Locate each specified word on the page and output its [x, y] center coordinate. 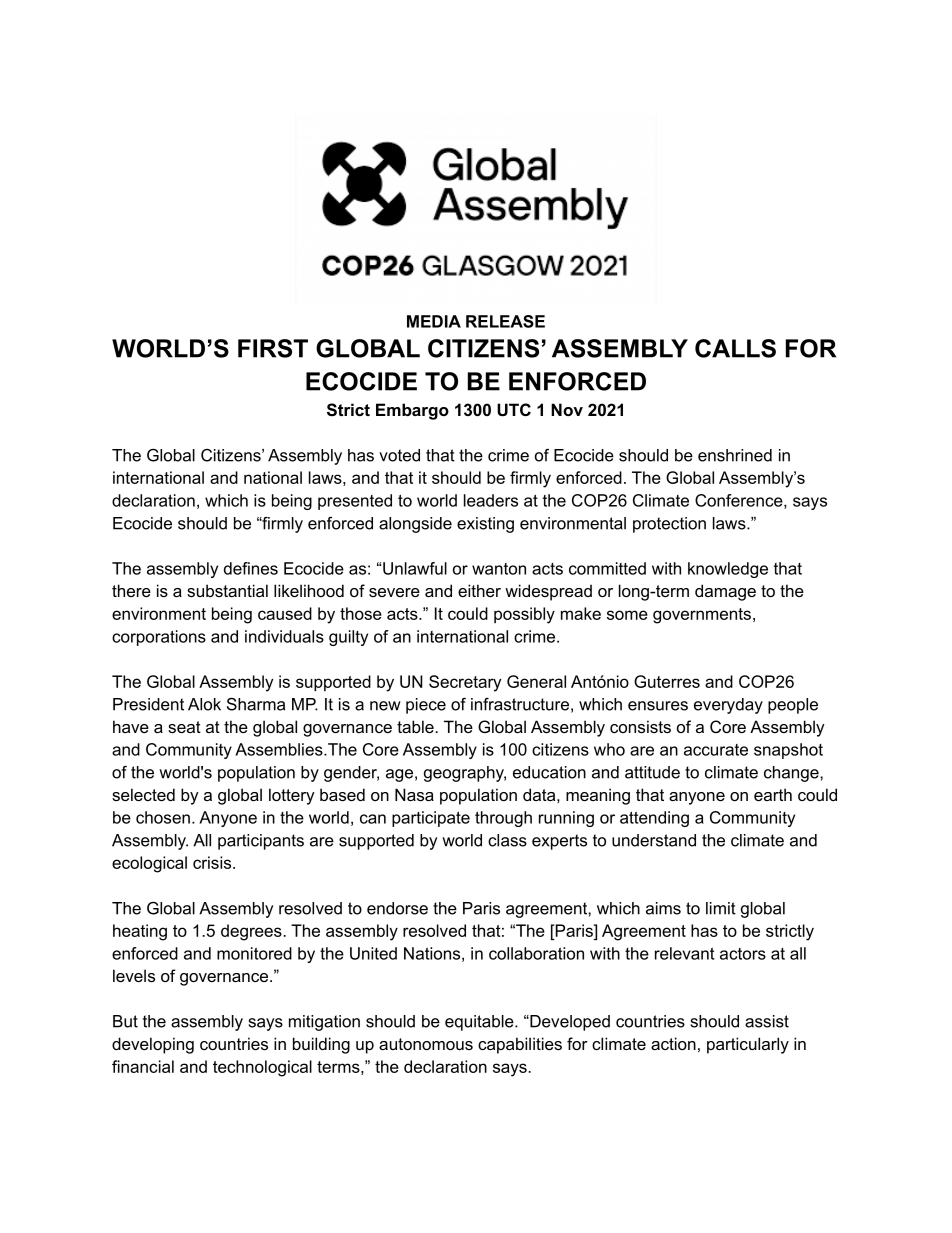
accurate [716, 750]
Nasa [414, 794]
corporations [159, 638]
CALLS [735, 348]
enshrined [735, 455]
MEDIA [434, 321]
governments [702, 616]
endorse [397, 908]
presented [355, 502]
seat [184, 727]
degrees [252, 932]
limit [721, 908]
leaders [491, 500]
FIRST [273, 348]
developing [153, 1045]
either [479, 590]
